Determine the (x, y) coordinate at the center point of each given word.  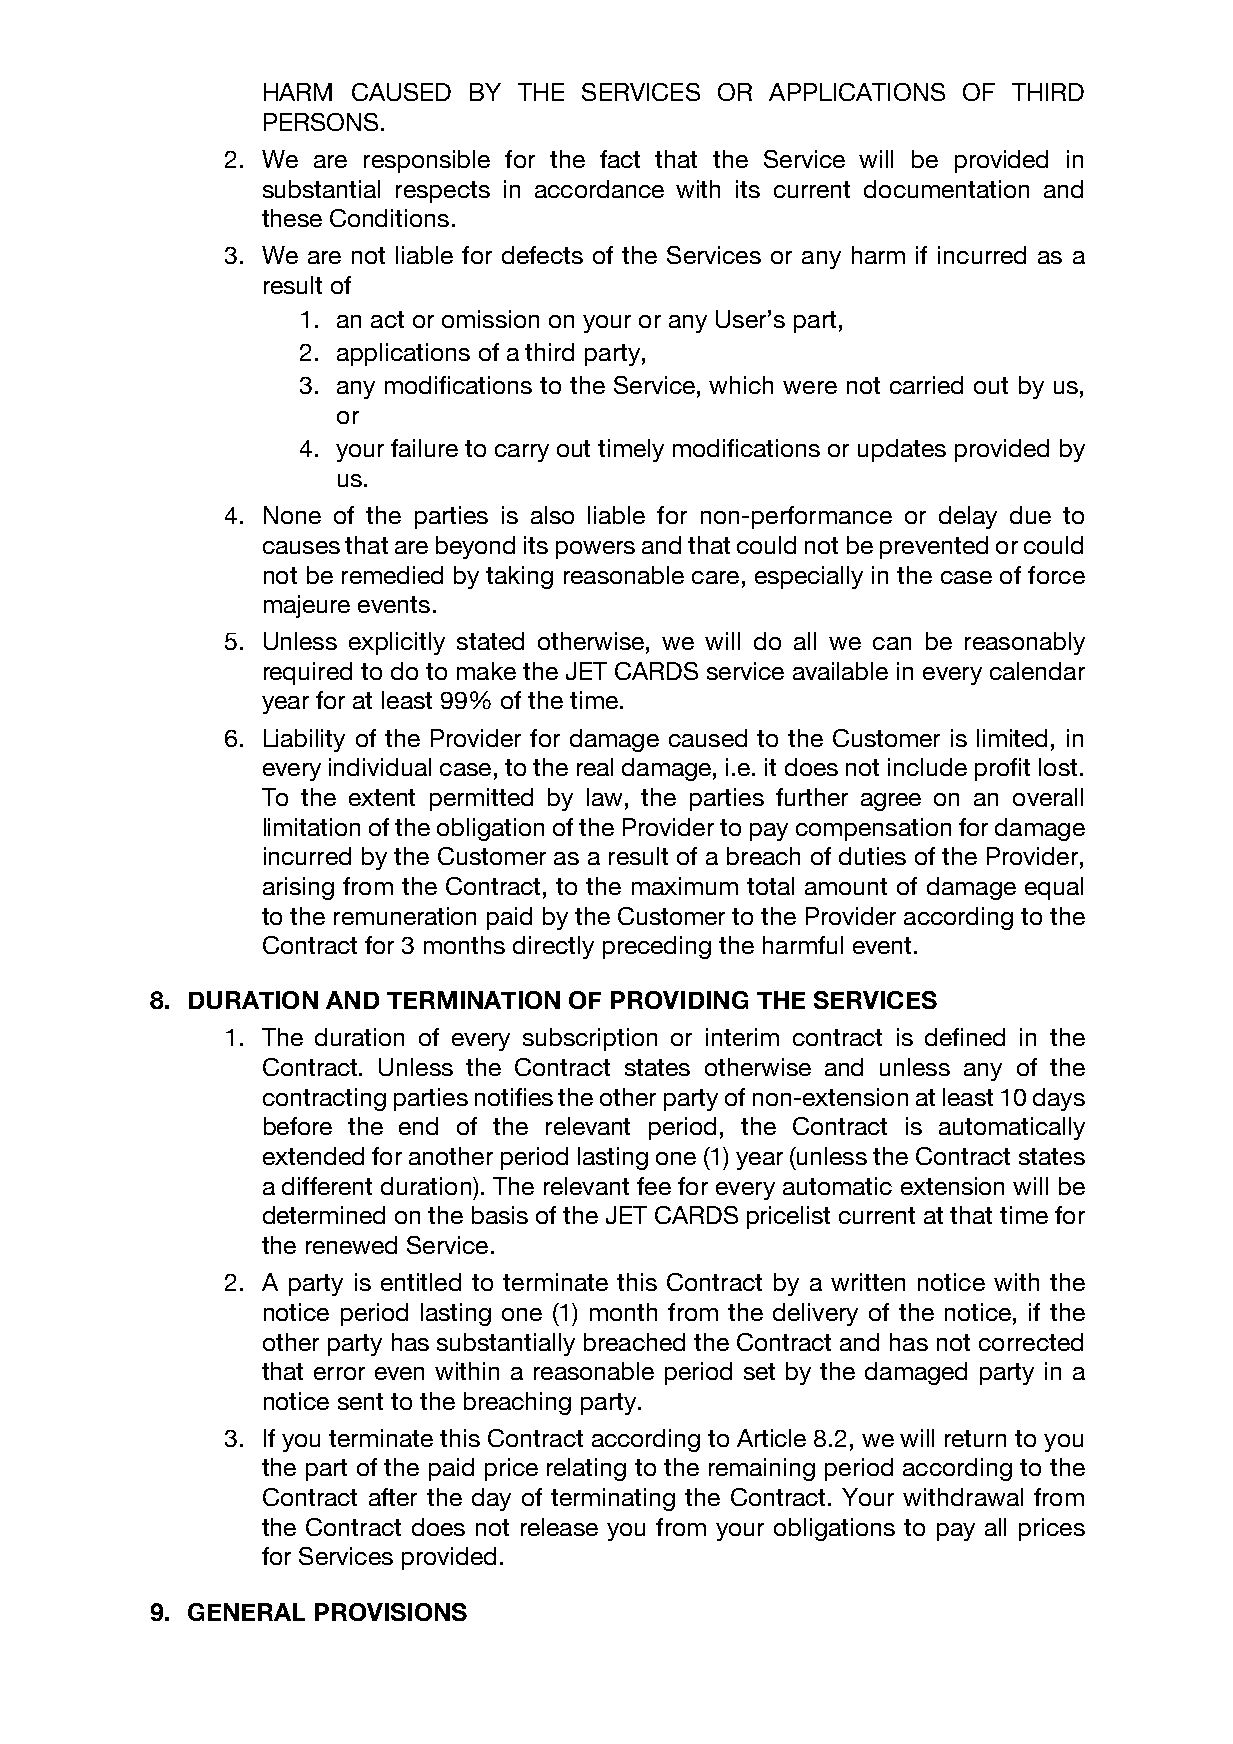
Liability (304, 740)
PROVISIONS (391, 1612)
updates (902, 450)
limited (1012, 738)
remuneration (405, 916)
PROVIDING (679, 1000)
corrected (1031, 1342)
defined (965, 1037)
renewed (351, 1245)
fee (654, 1186)
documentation (946, 189)
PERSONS (321, 122)
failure (424, 448)
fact (620, 159)
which (741, 385)
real (595, 767)
